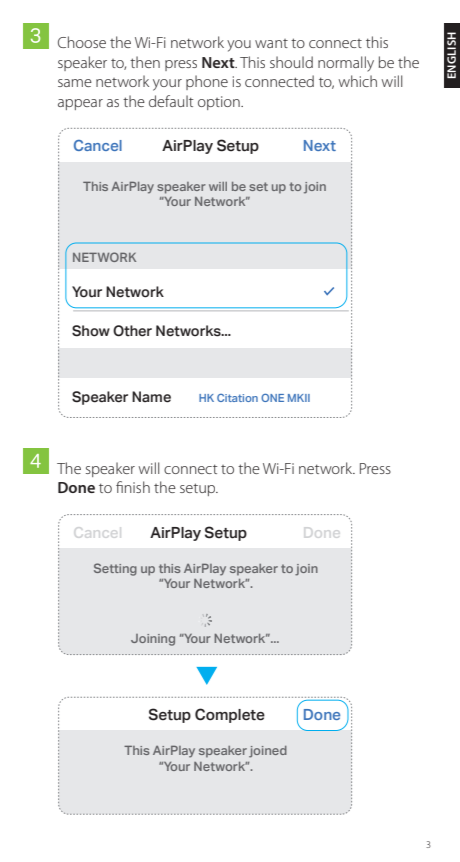 This screenshot has height=862, width=460. What do you see at coordinates (346, 64) in the screenshot?
I see `normally` at bounding box center [346, 64].
